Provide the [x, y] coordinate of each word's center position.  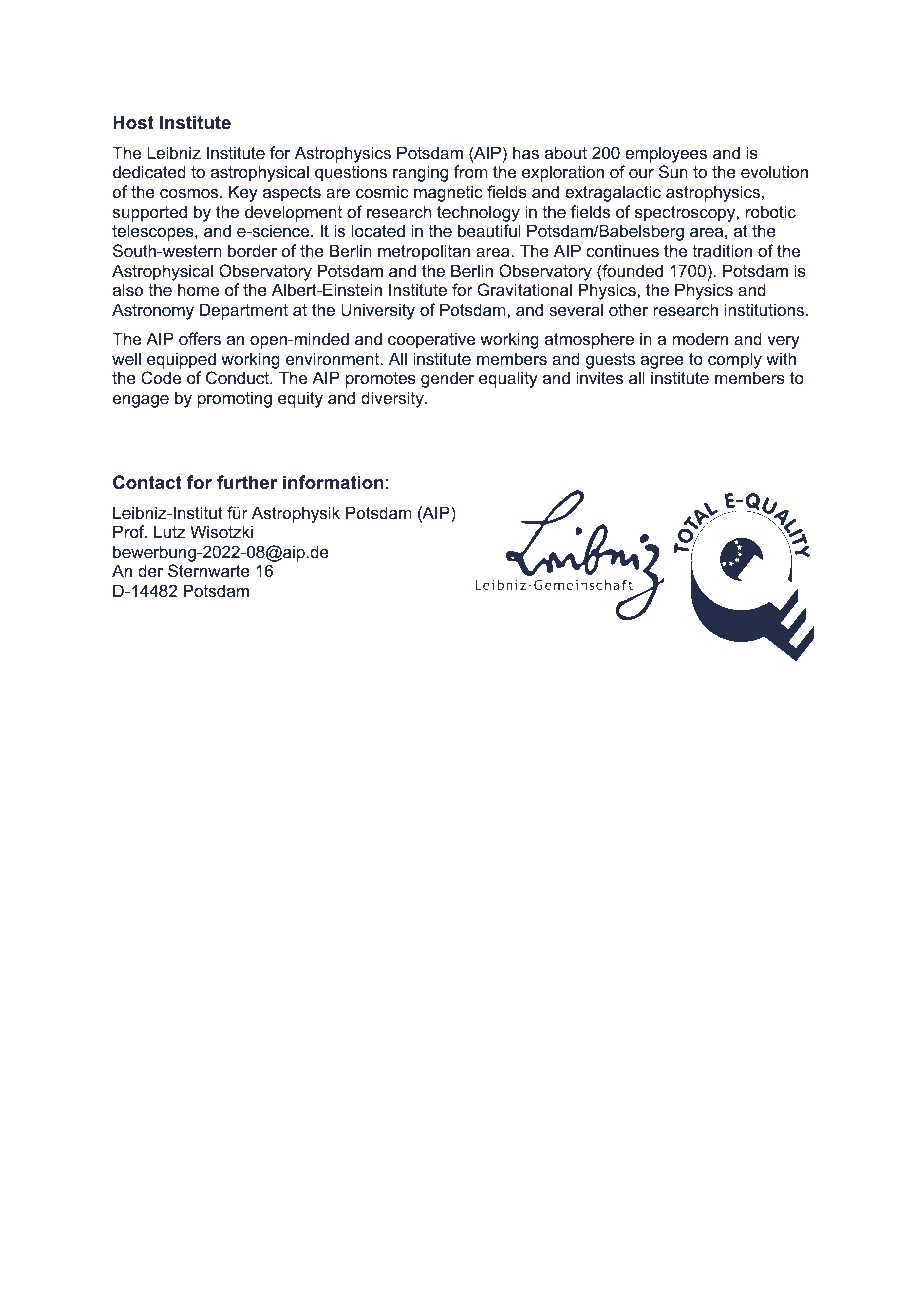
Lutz [170, 531]
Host [133, 122]
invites [599, 377]
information [333, 482]
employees [666, 154]
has [526, 152]
